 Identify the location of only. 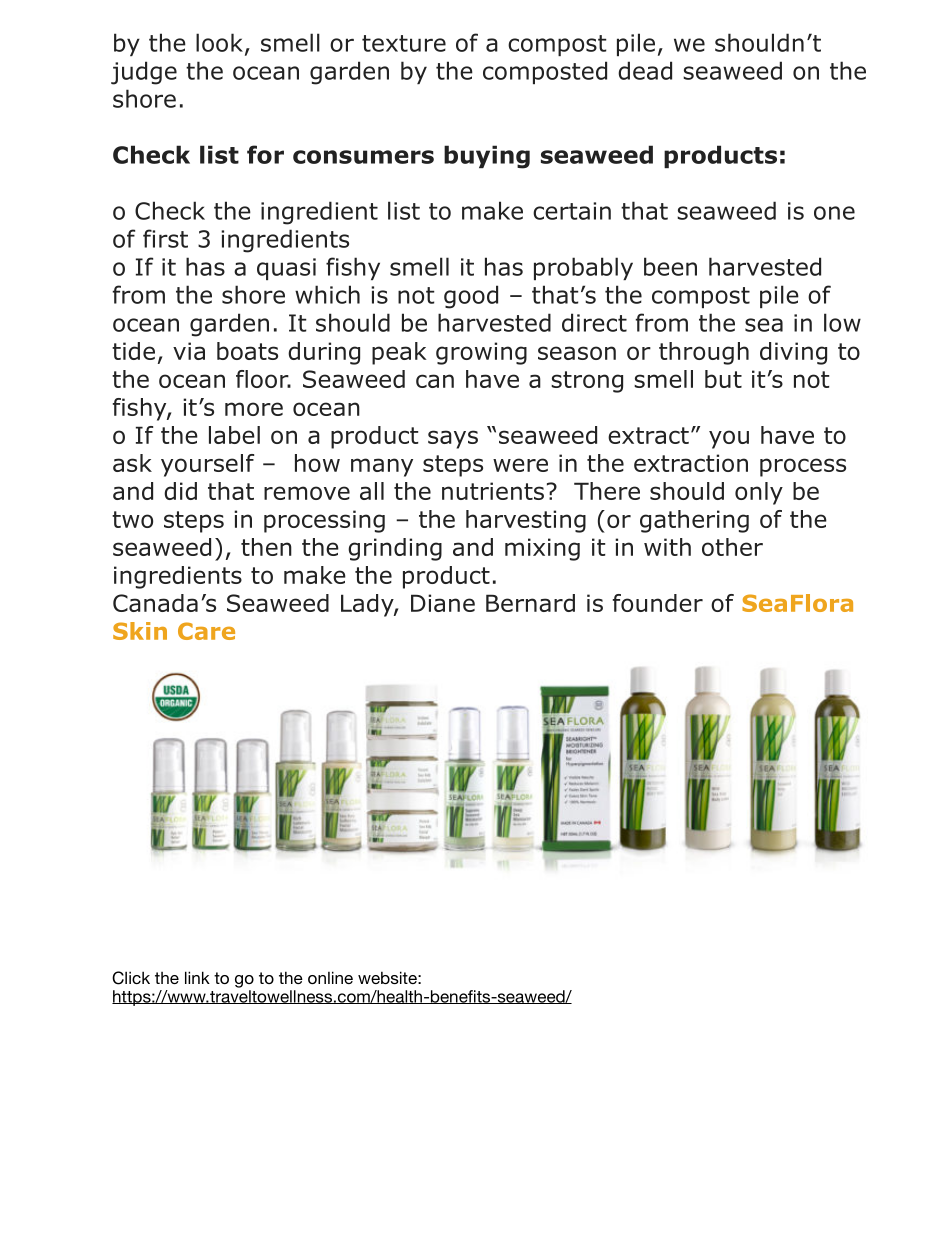
(759, 493).
